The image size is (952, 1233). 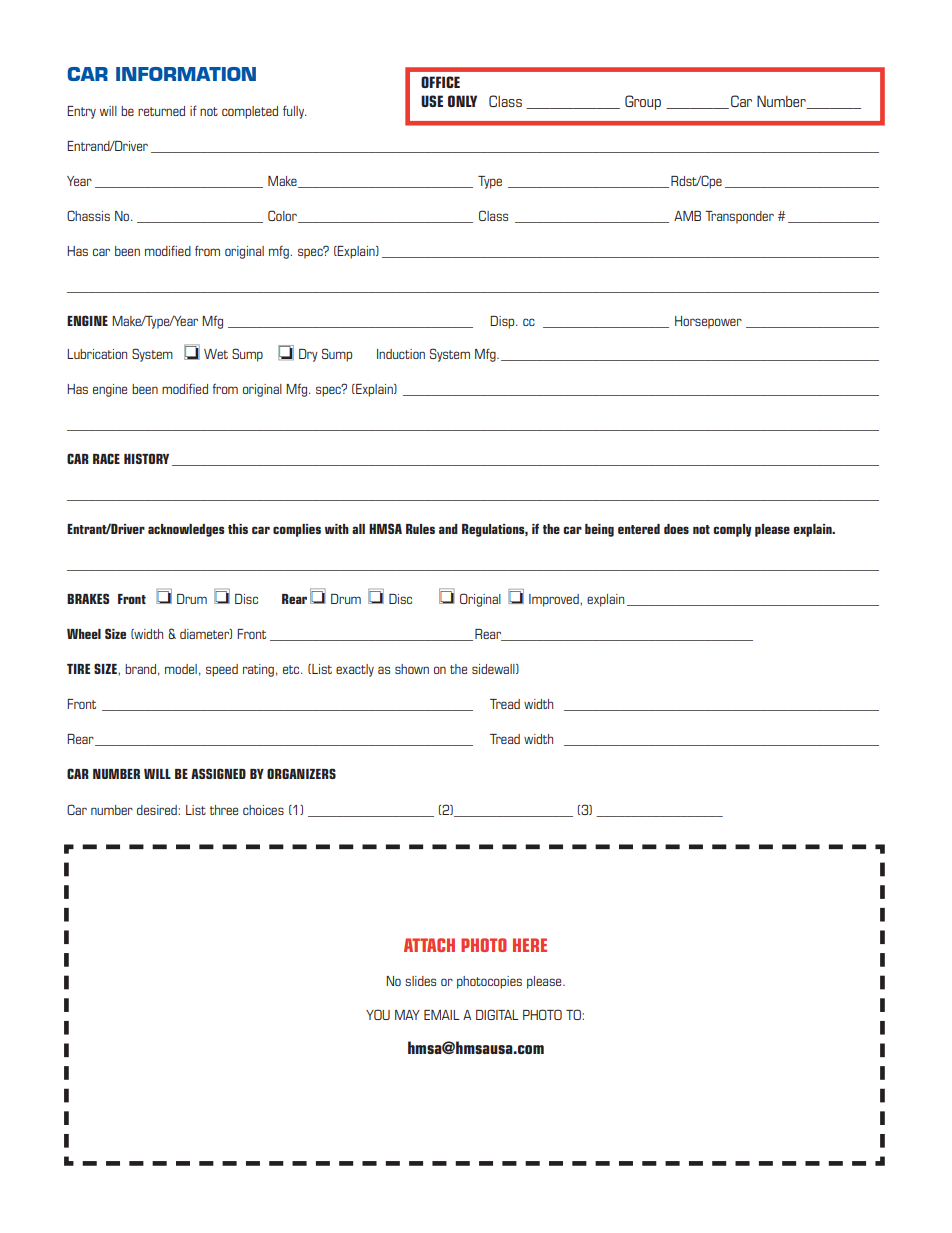 I want to click on AMB, so click(x=687, y=216).
